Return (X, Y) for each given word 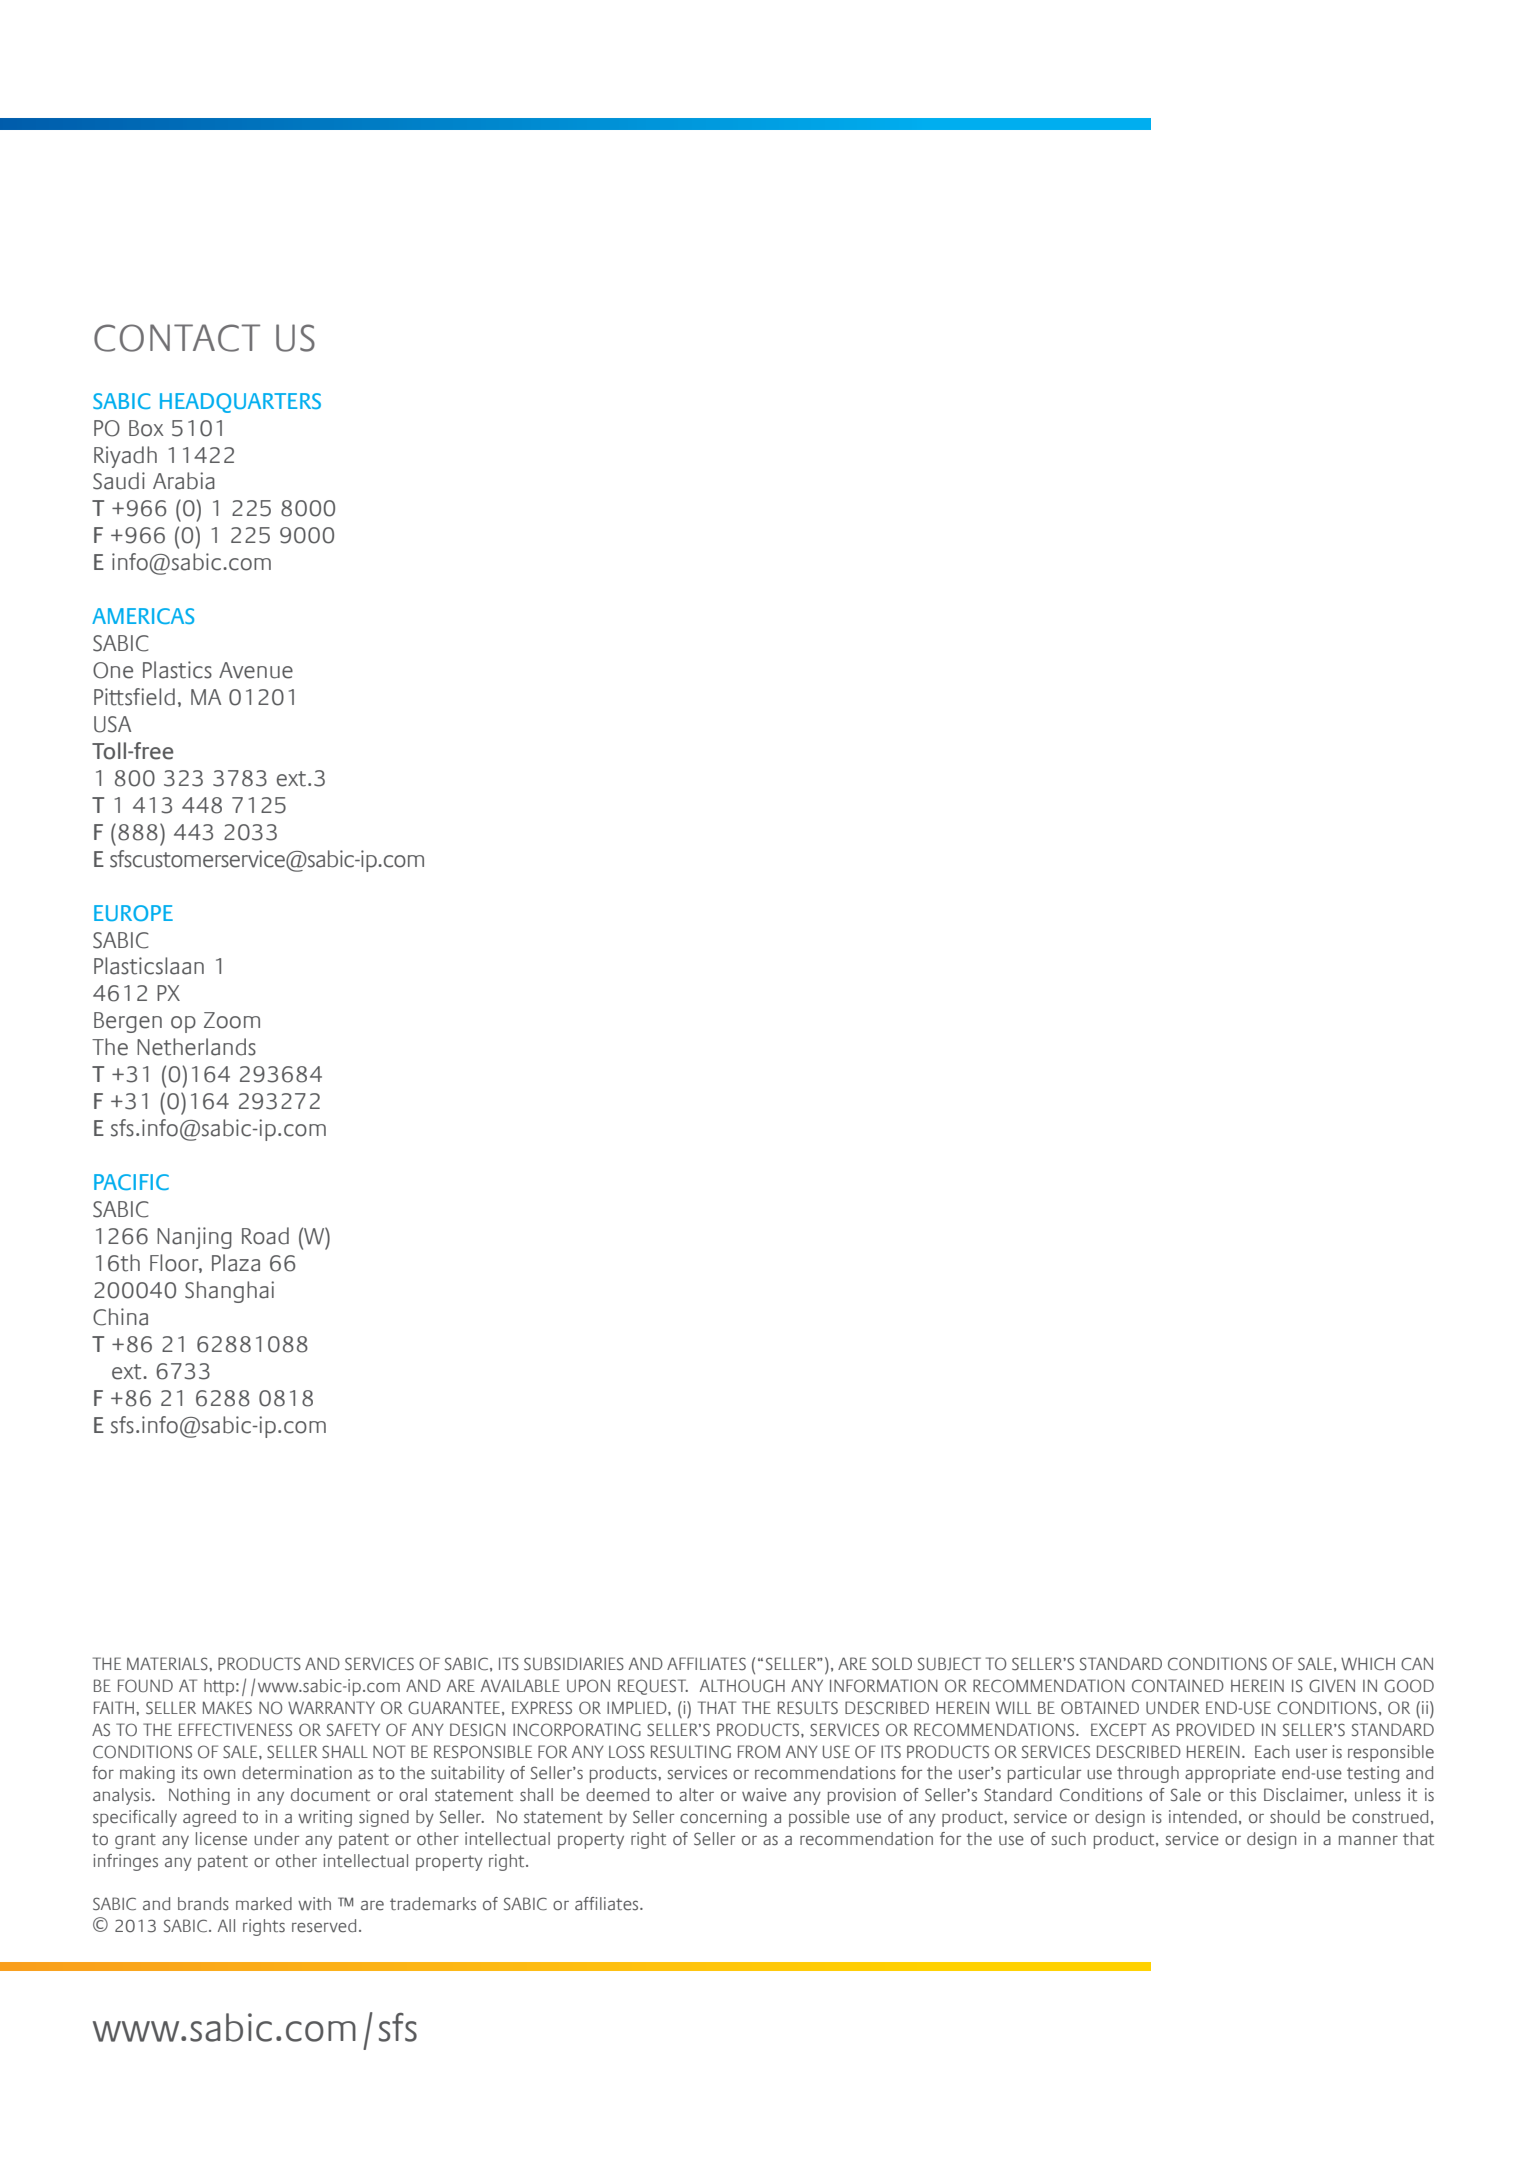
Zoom (232, 1020)
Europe (133, 913)
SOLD (892, 1664)
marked (264, 1904)
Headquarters (240, 403)
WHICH (1368, 1664)
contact (177, 338)
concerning (723, 1818)
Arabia (184, 481)
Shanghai (229, 1292)
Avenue (256, 670)
